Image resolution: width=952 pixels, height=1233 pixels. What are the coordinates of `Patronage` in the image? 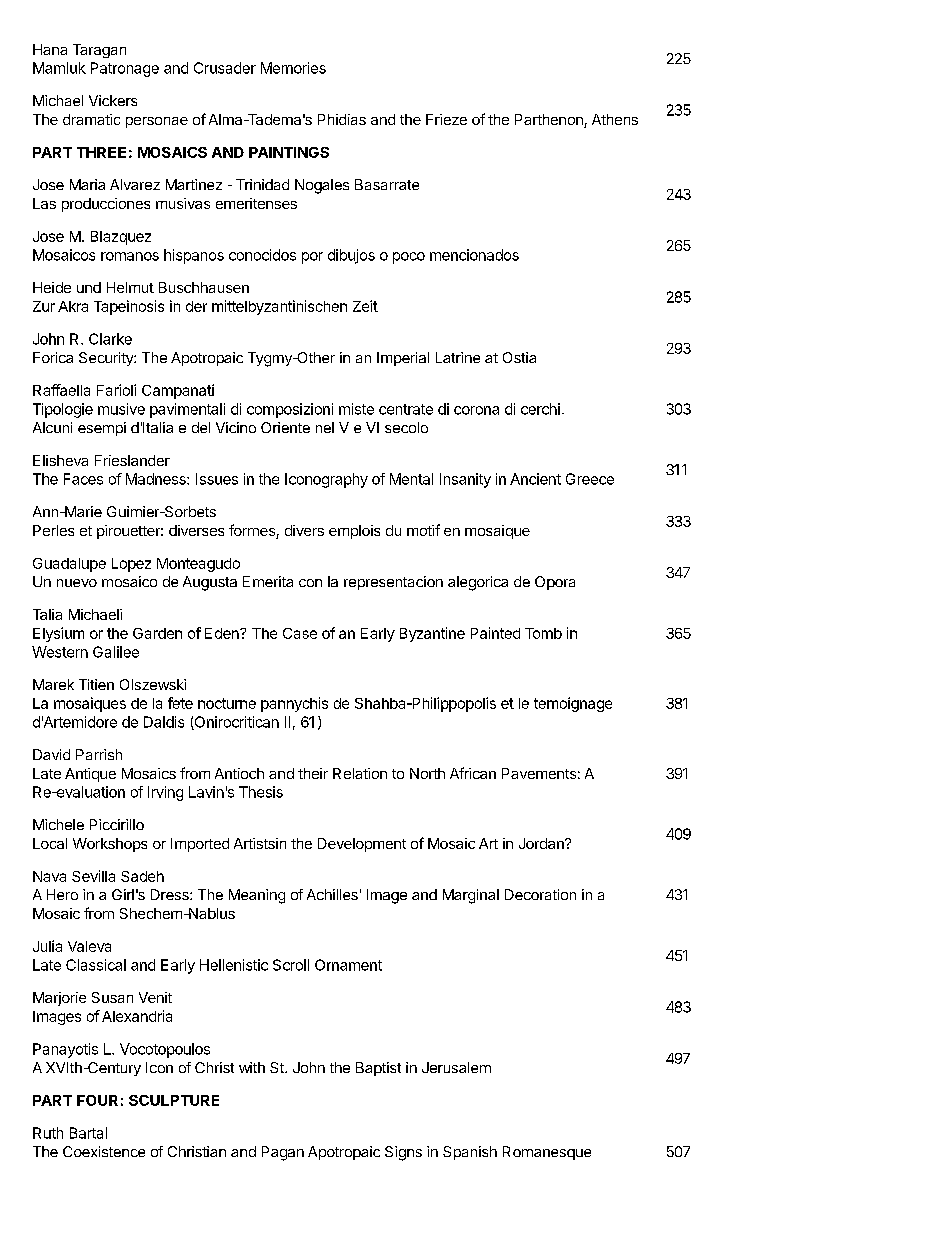 It's located at (125, 69).
